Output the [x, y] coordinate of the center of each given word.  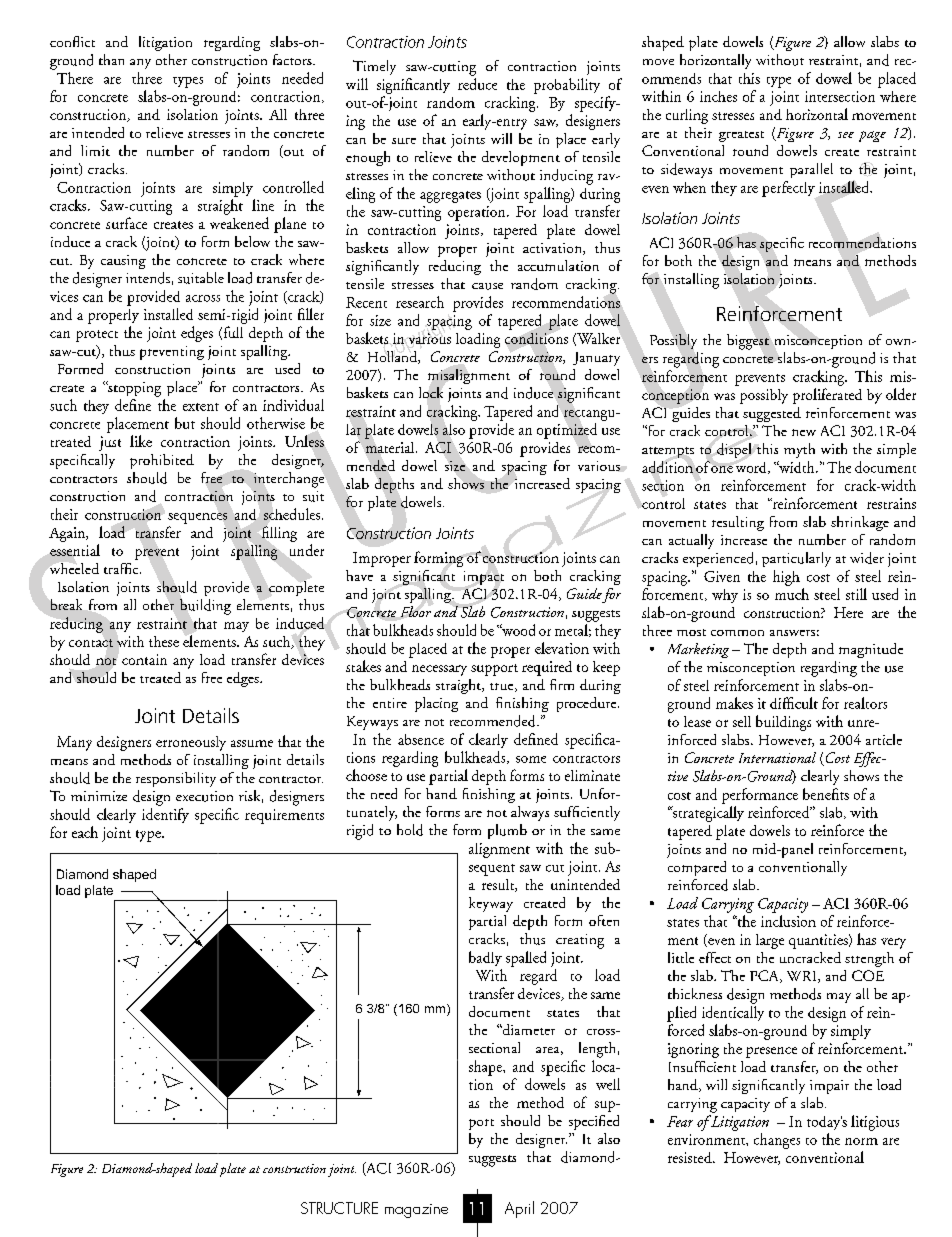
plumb [507, 831]
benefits [826, 794]
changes [777, 1141]
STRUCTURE [339, 1208]
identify [165, 815]
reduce [477, 84]
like [141, 441]
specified [594, 1122]
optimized [567, 431]
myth [799, 450]
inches [718, 96]
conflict [72, 41]
